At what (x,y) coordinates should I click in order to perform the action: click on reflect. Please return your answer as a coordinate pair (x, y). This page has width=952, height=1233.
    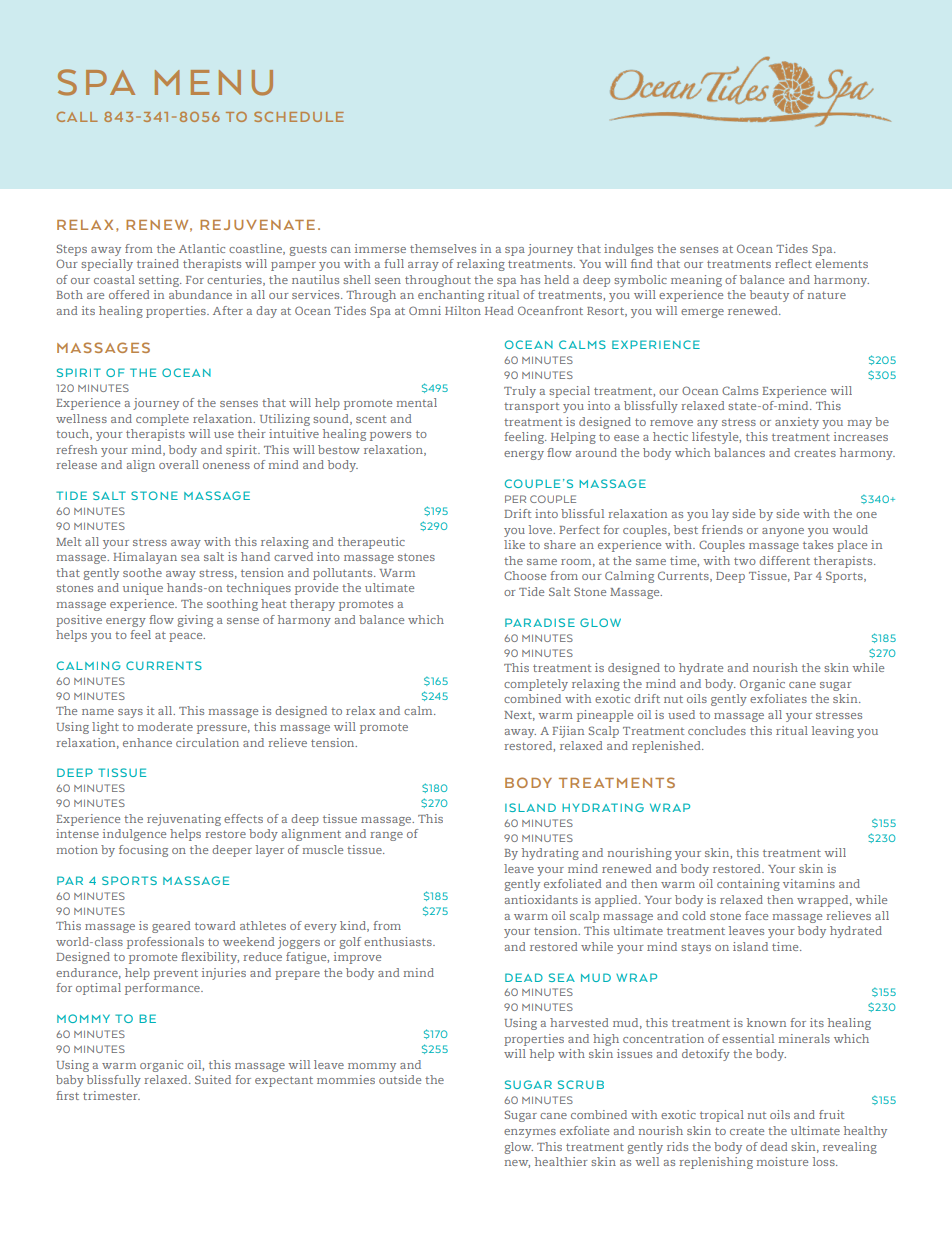
    Looking at the image, I should click on (793, 263).
